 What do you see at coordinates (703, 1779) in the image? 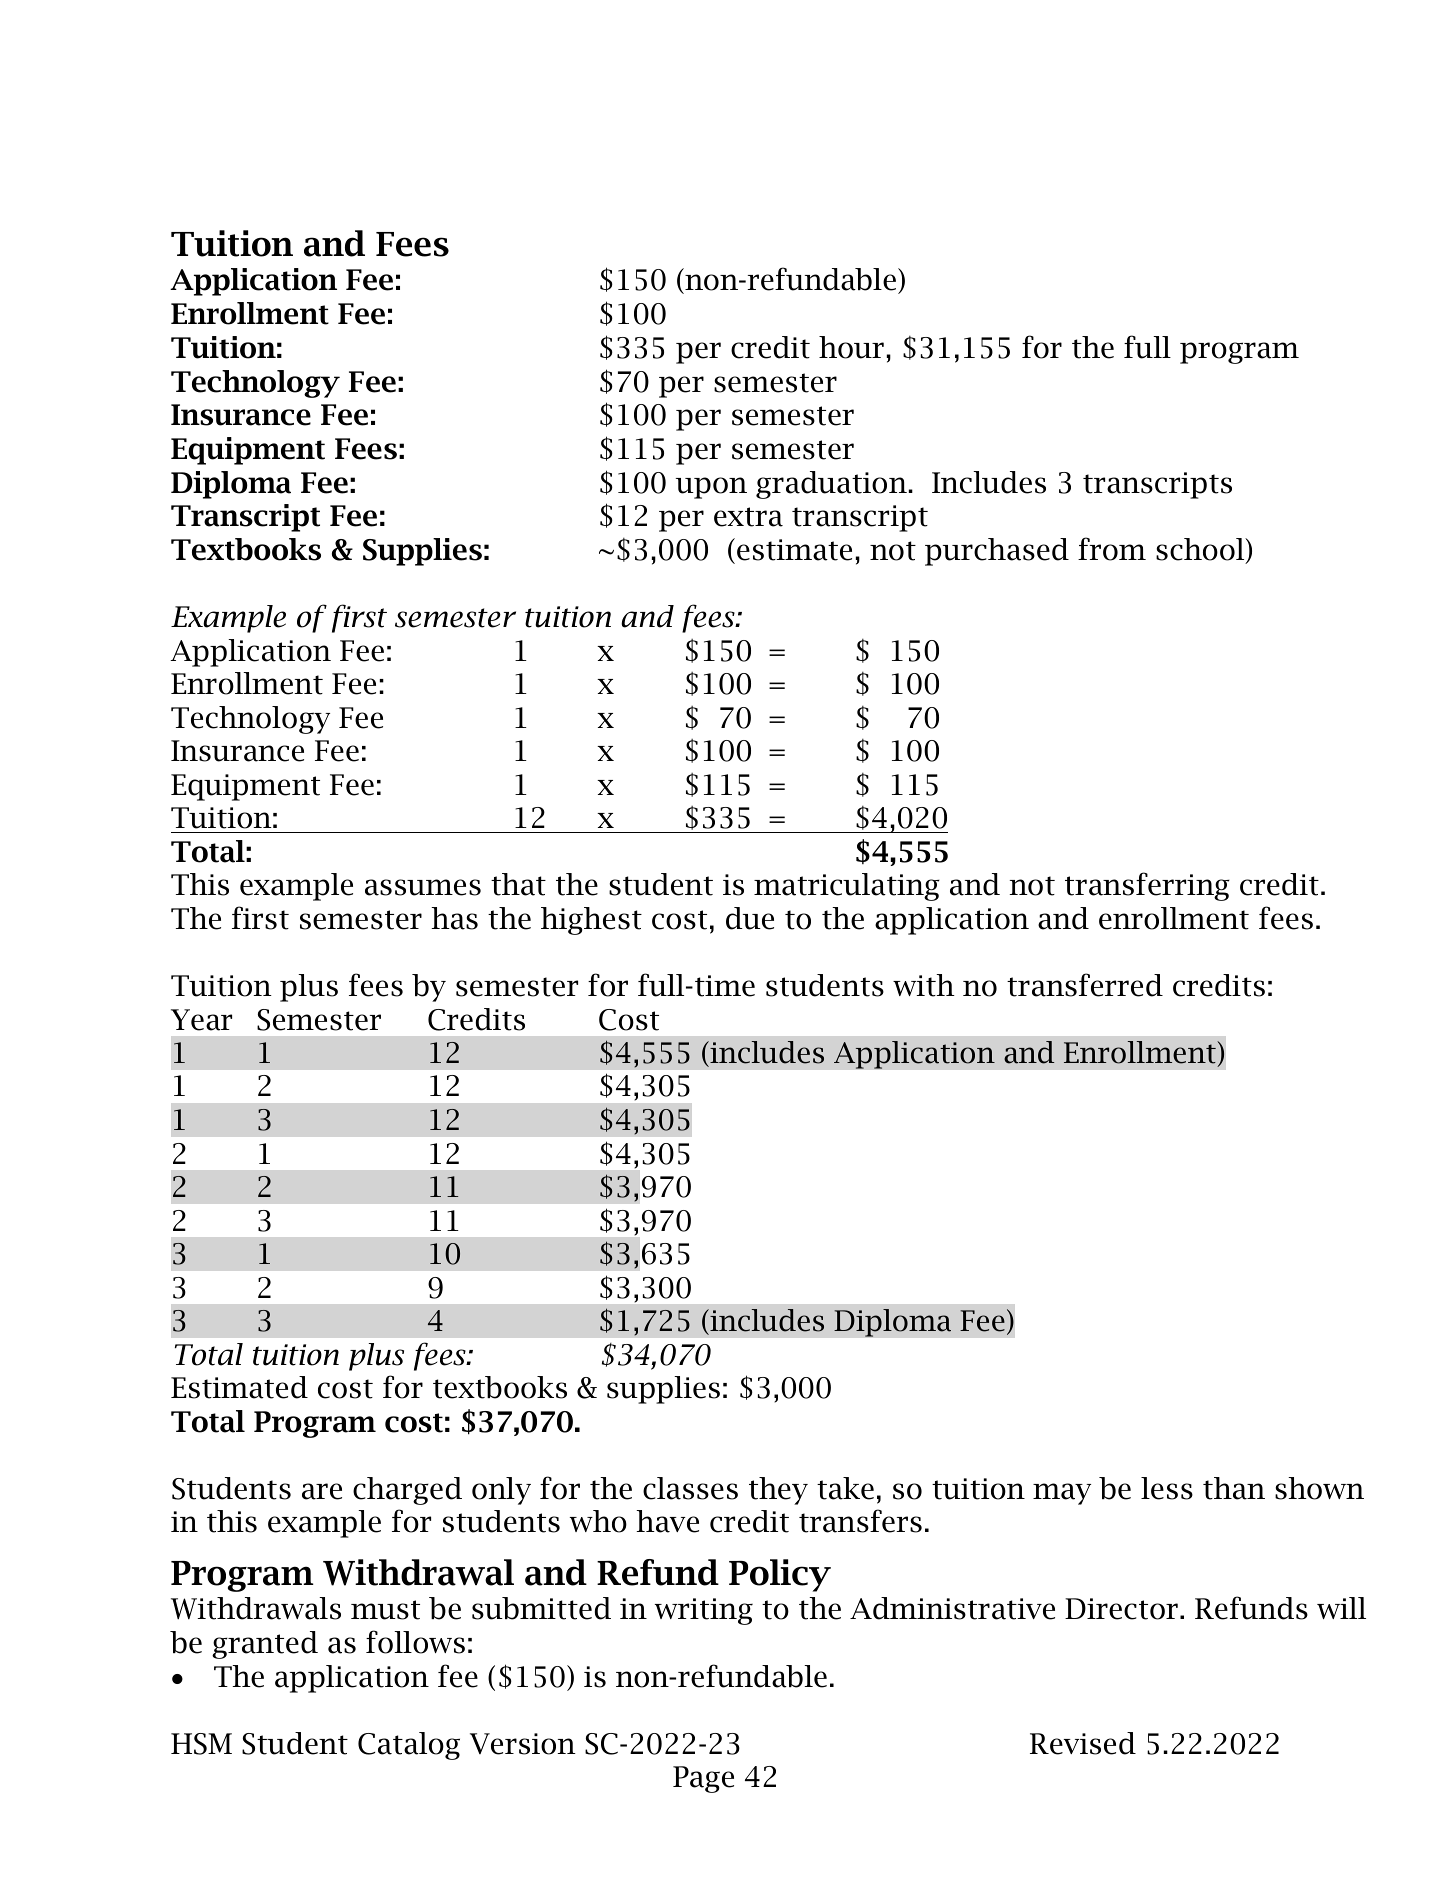
I see `Page` at bounding box center [703, 1779].
